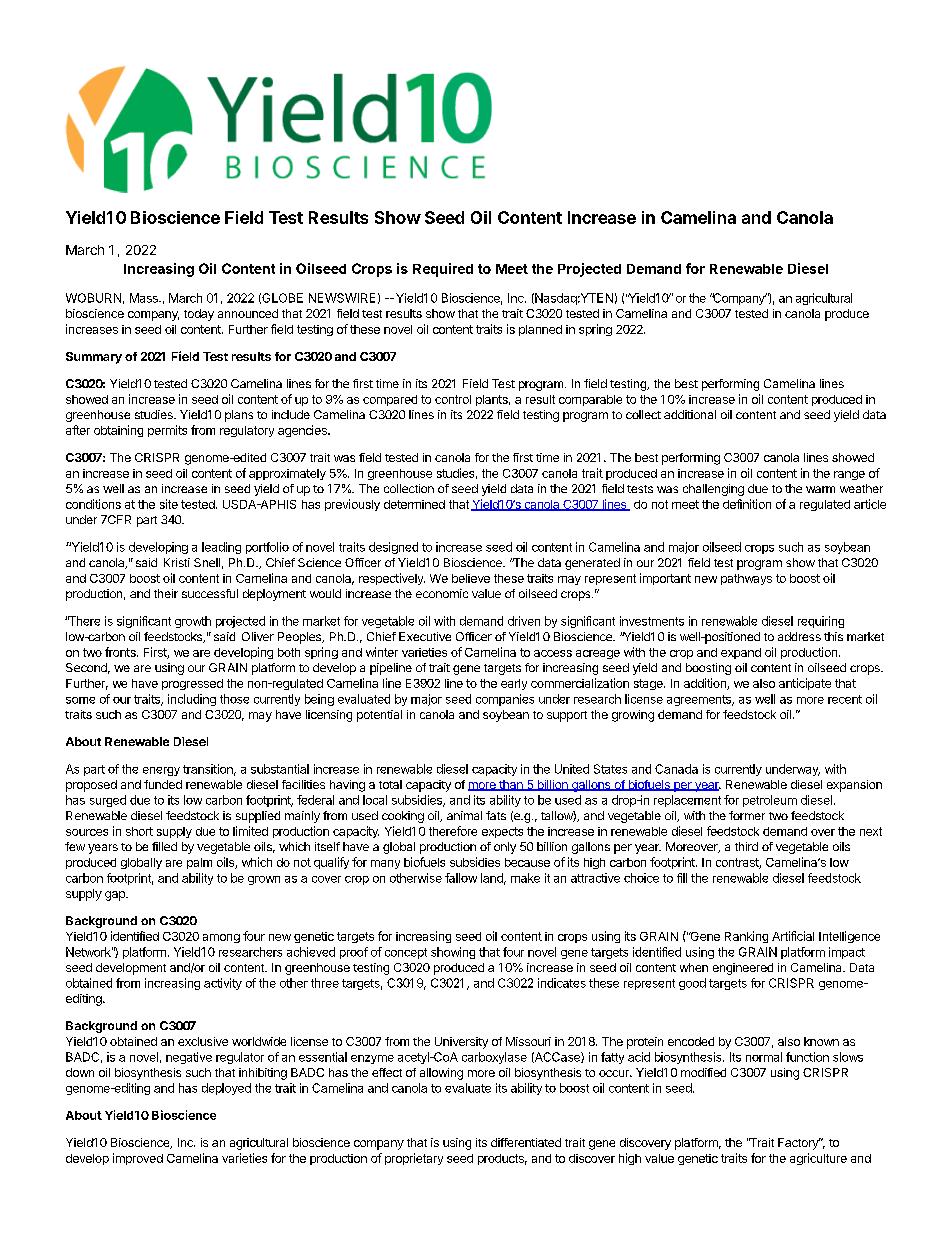 This screenshot has height=1233, width=952. What do you see at coordinates (540, 330) in the screenshot?
I see `planned` at bounding box center [540, 330].
